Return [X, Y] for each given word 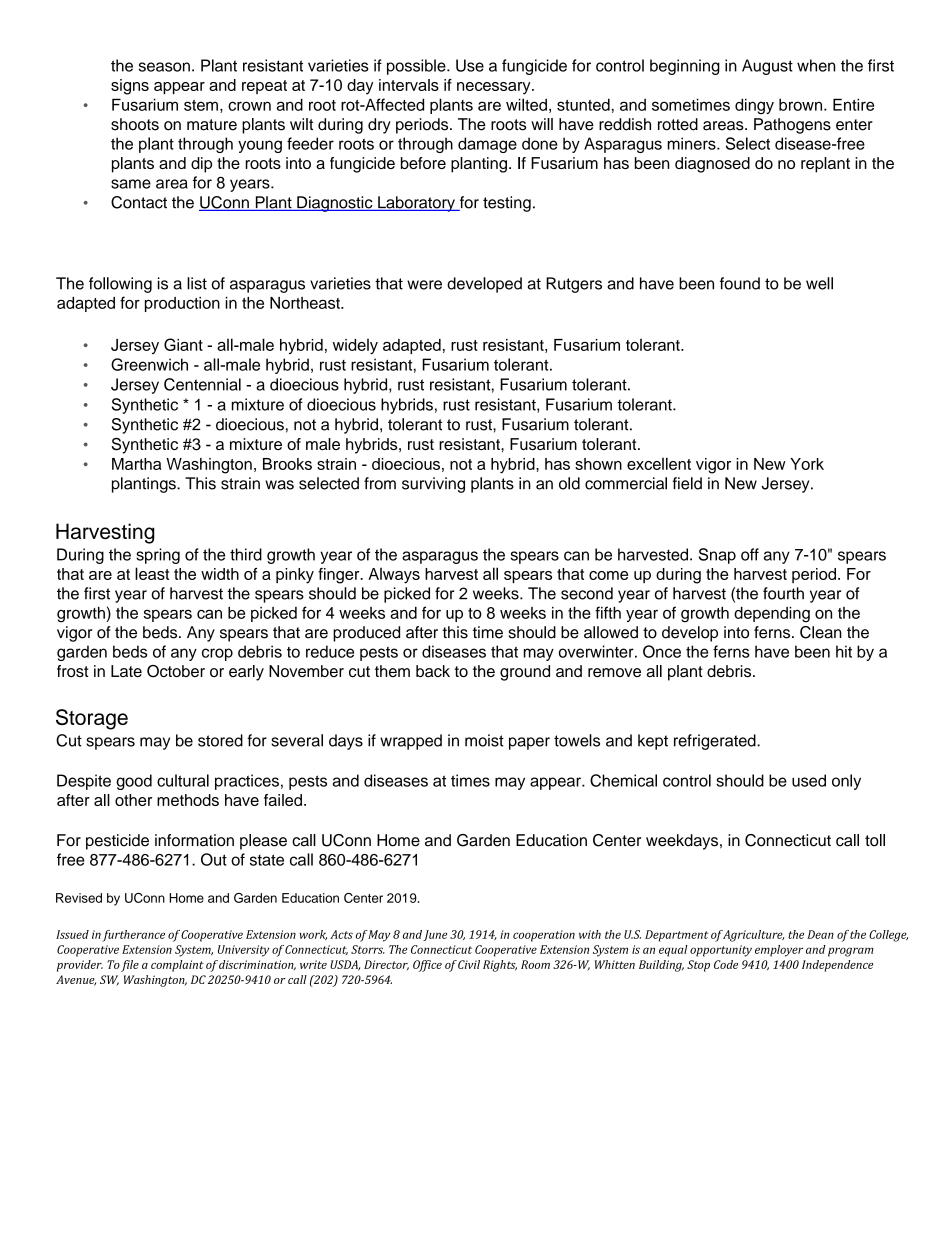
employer [779, 951]
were [424, 285]
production [182, 304]
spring [158, 556]
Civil [469, 964]
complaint [177, 966]
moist [484, 740]
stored [220, 740]
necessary [495, 88]
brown [802, 104]
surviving [433, 485]
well [819, 283]
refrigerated [716, 742]
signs [130, 87]
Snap [717, 556]
